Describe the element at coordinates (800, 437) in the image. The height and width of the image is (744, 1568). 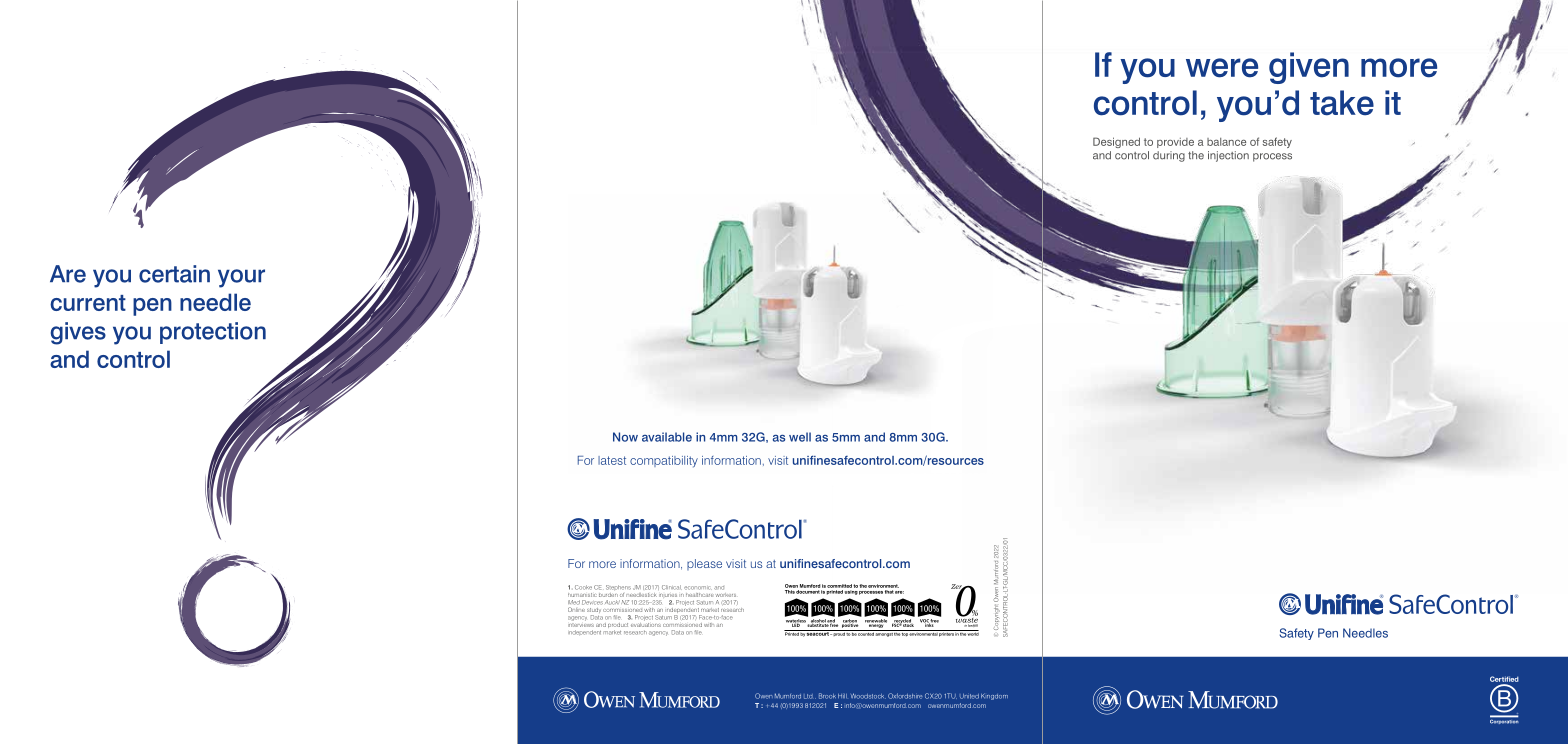
I see `well` at that location.
